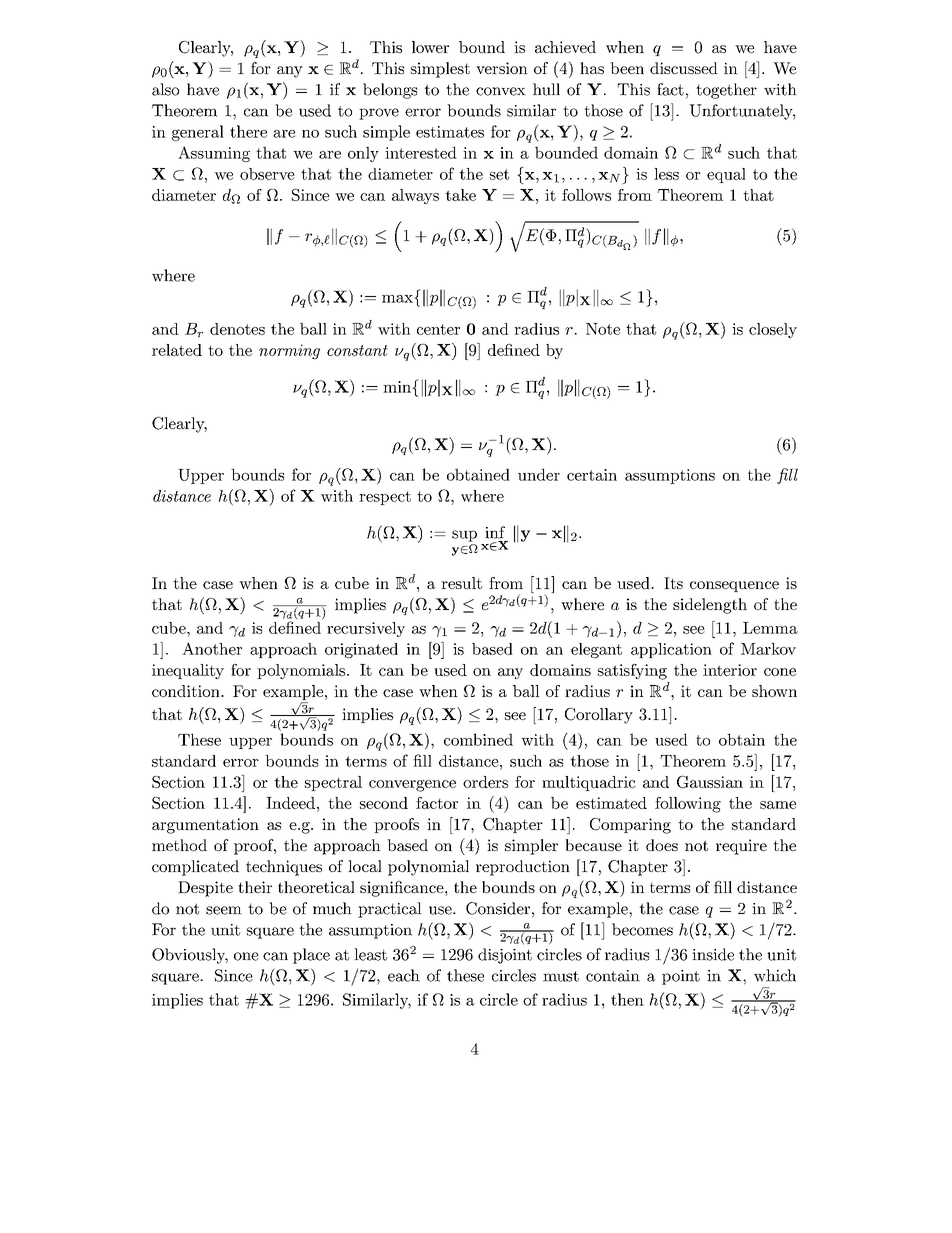 The image size is (952, 1233). I want to click on disjoint, so click(505, 956).
